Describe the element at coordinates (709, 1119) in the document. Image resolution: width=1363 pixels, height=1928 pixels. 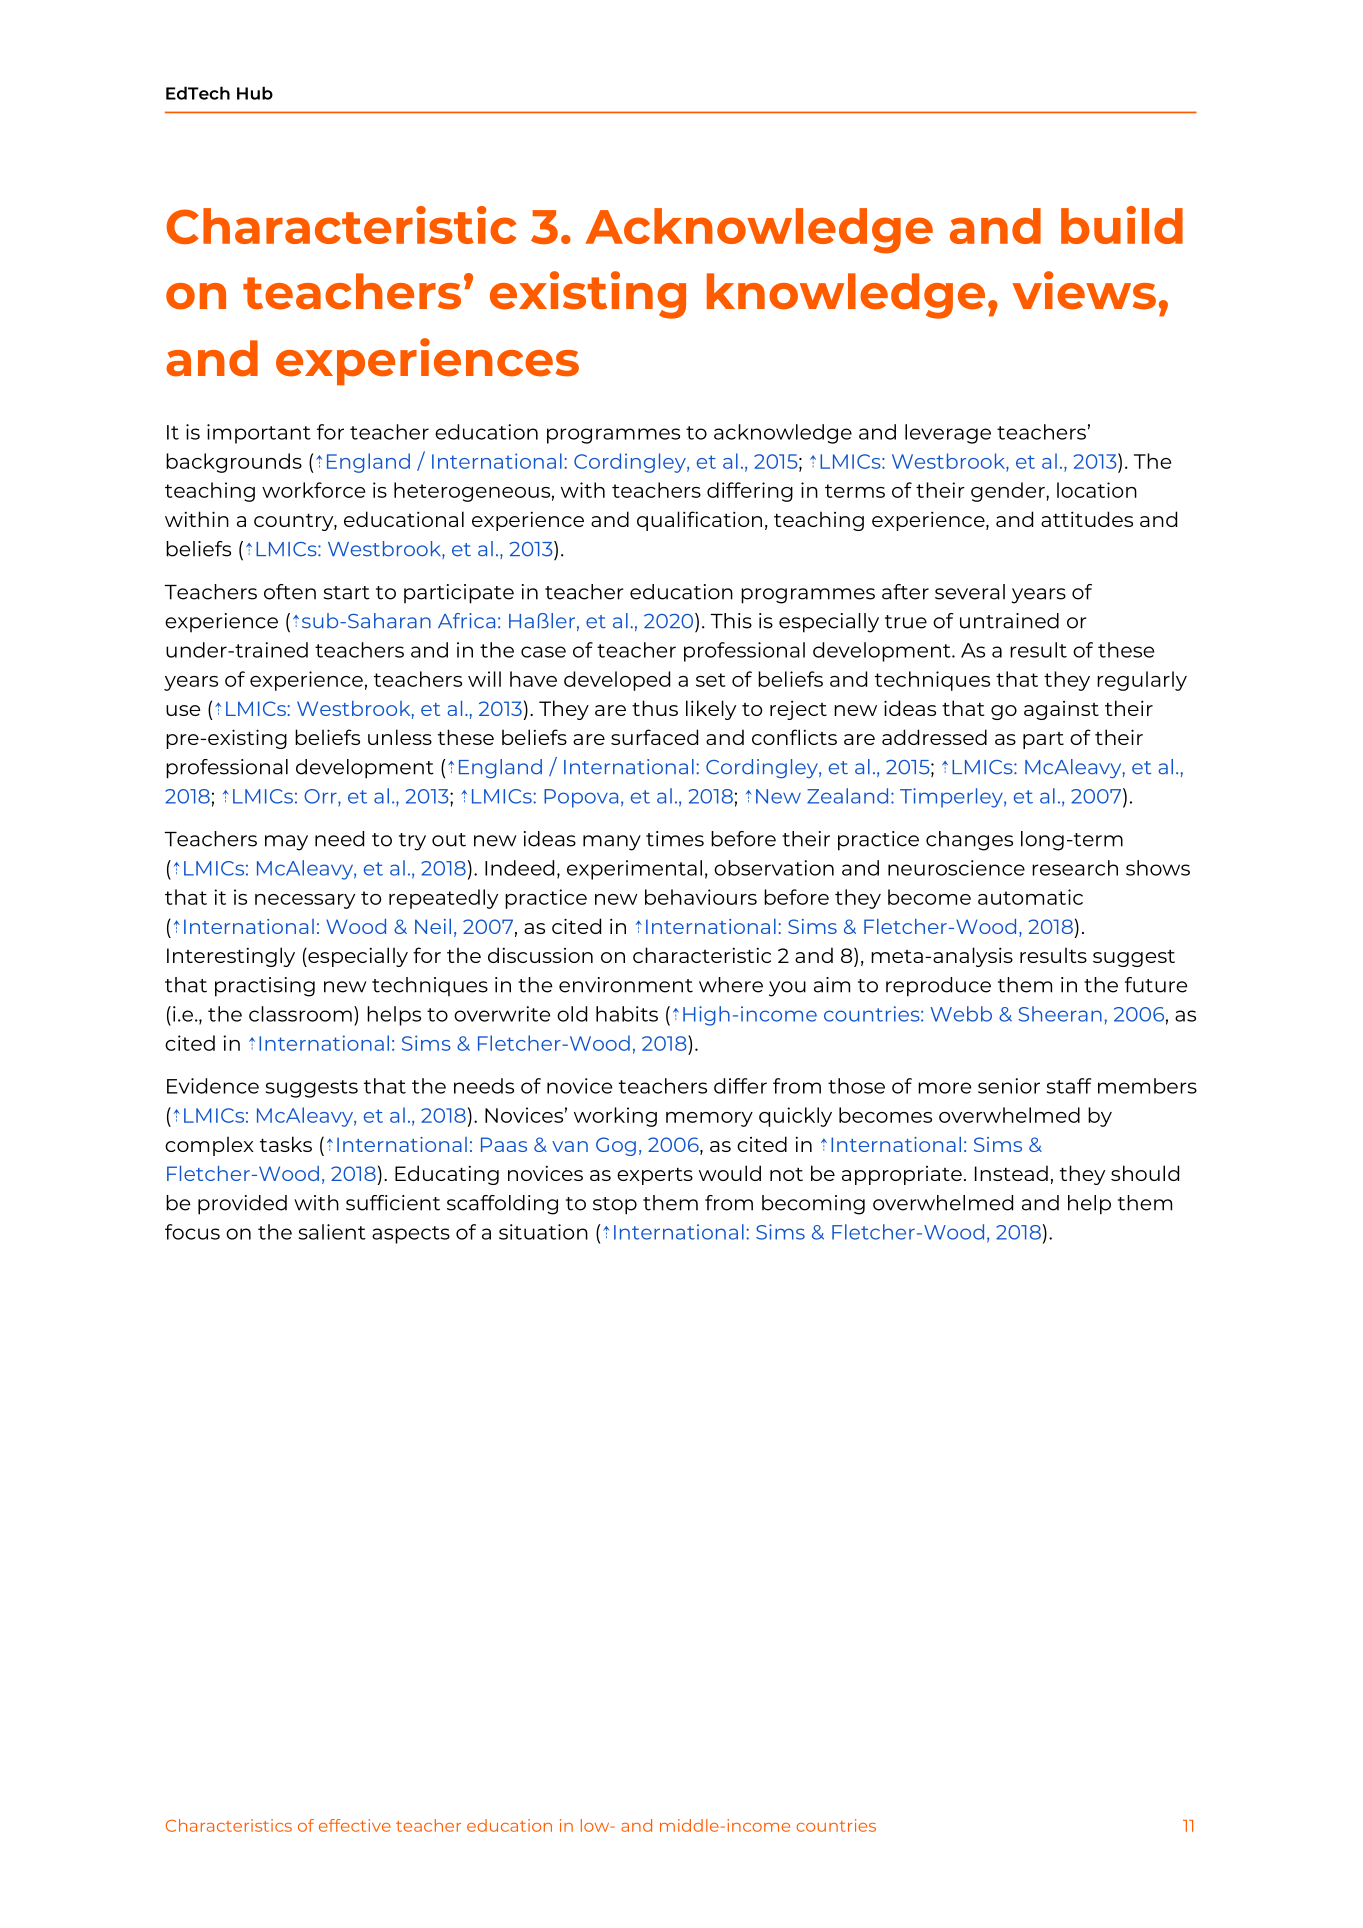
I see `memory` at that location.
